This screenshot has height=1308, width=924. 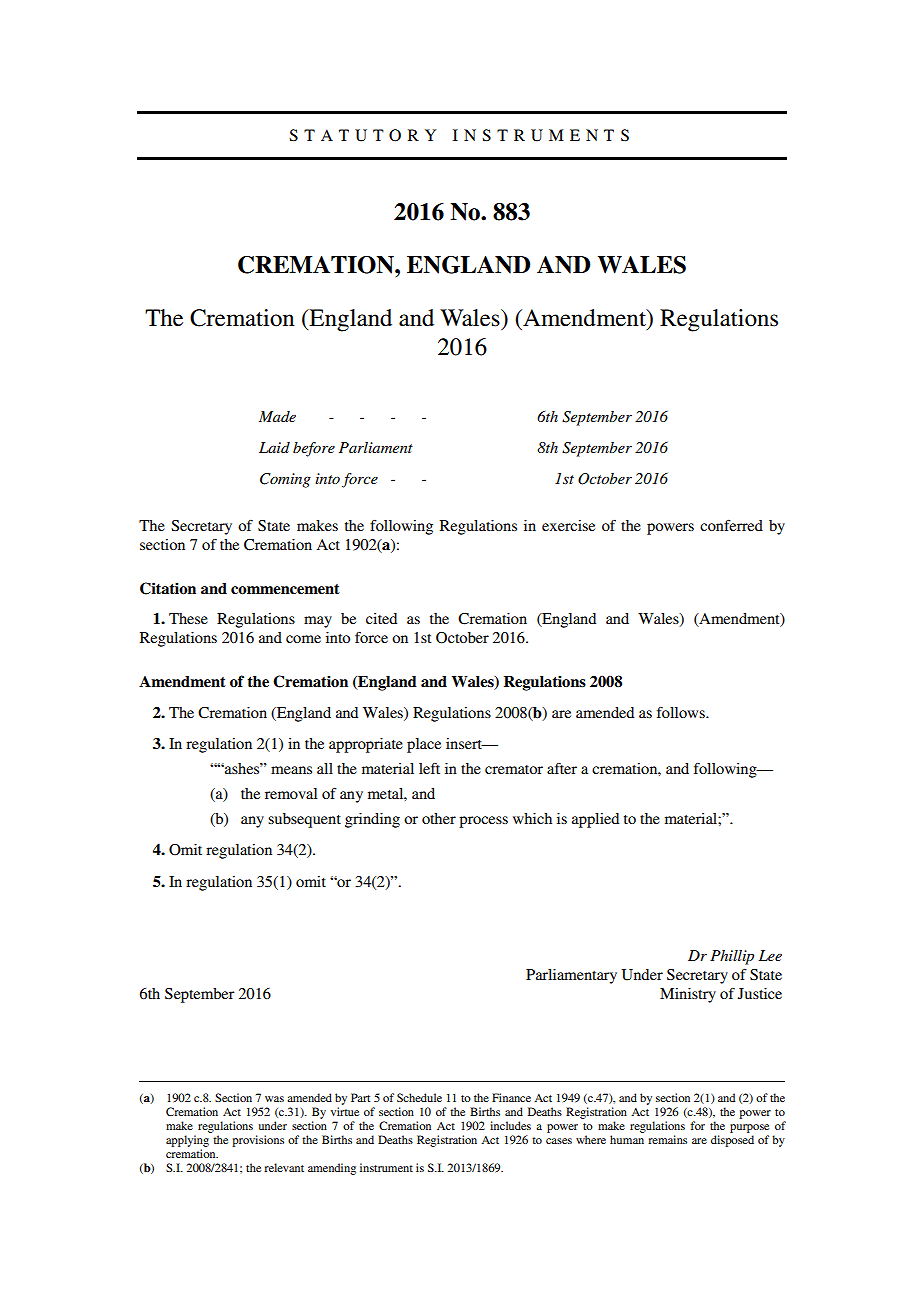 What do you see at coordinates (595, 820) in the screenshot?
I see `applied` at bounding box center [595, 820].
